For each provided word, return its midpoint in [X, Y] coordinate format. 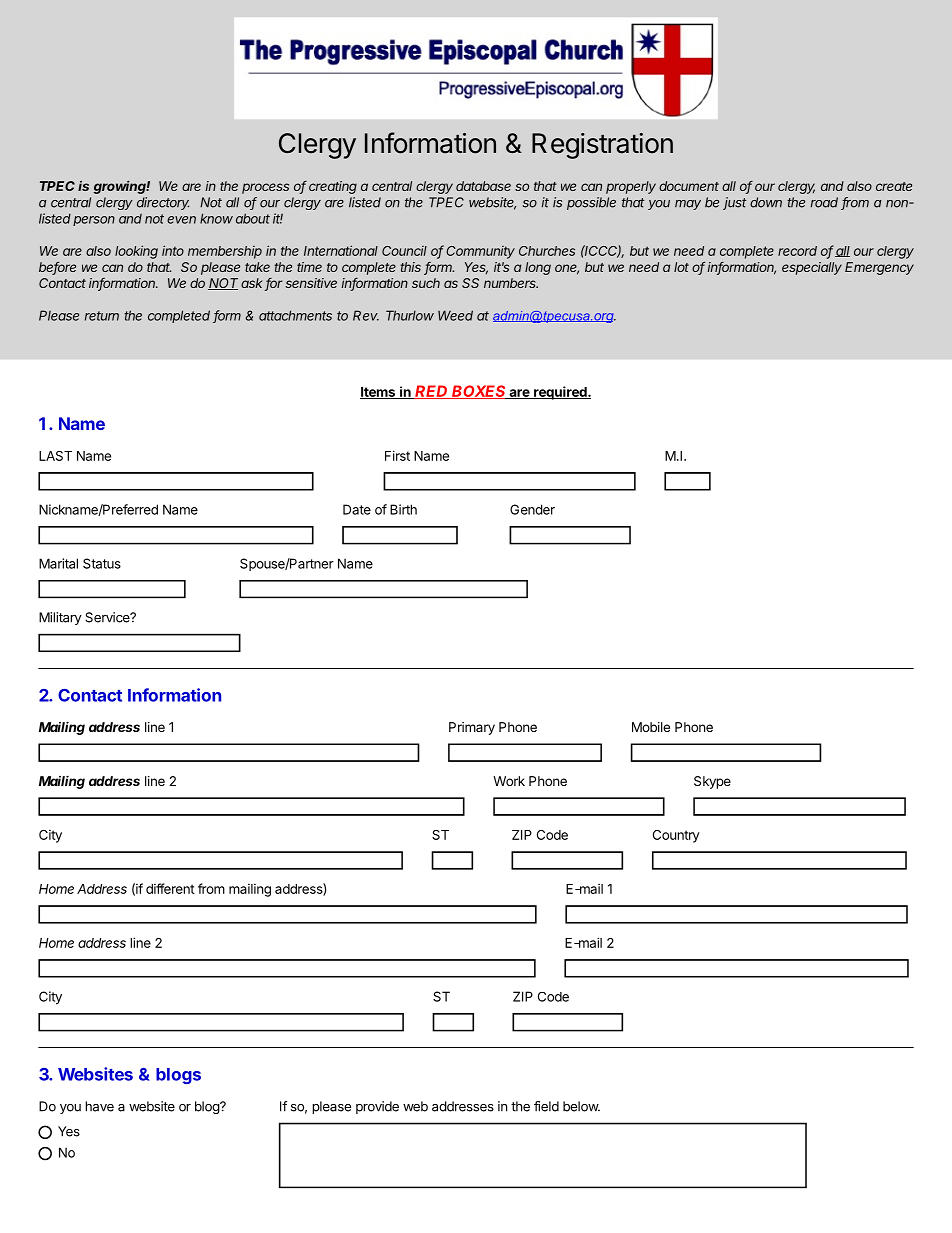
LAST [55, 456]
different [170, 888]
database [483, 186]
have [99, 1106]
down [766, 202]
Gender [532, 509]
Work [509, 781]
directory [163, 203]
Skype [712, 782]
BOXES [479, 392]
